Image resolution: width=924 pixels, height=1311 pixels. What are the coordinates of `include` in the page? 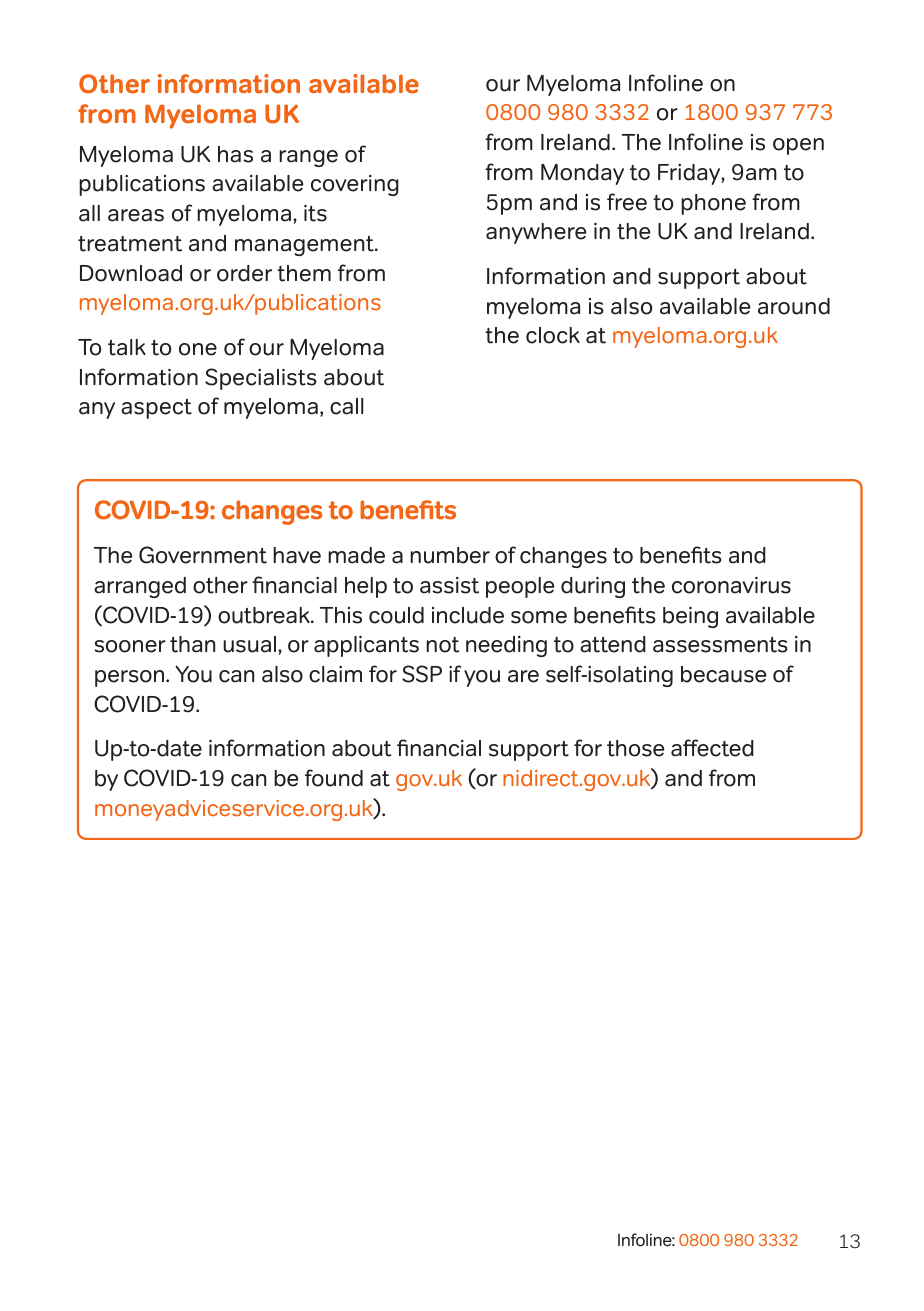 It's located at (468, 615).
